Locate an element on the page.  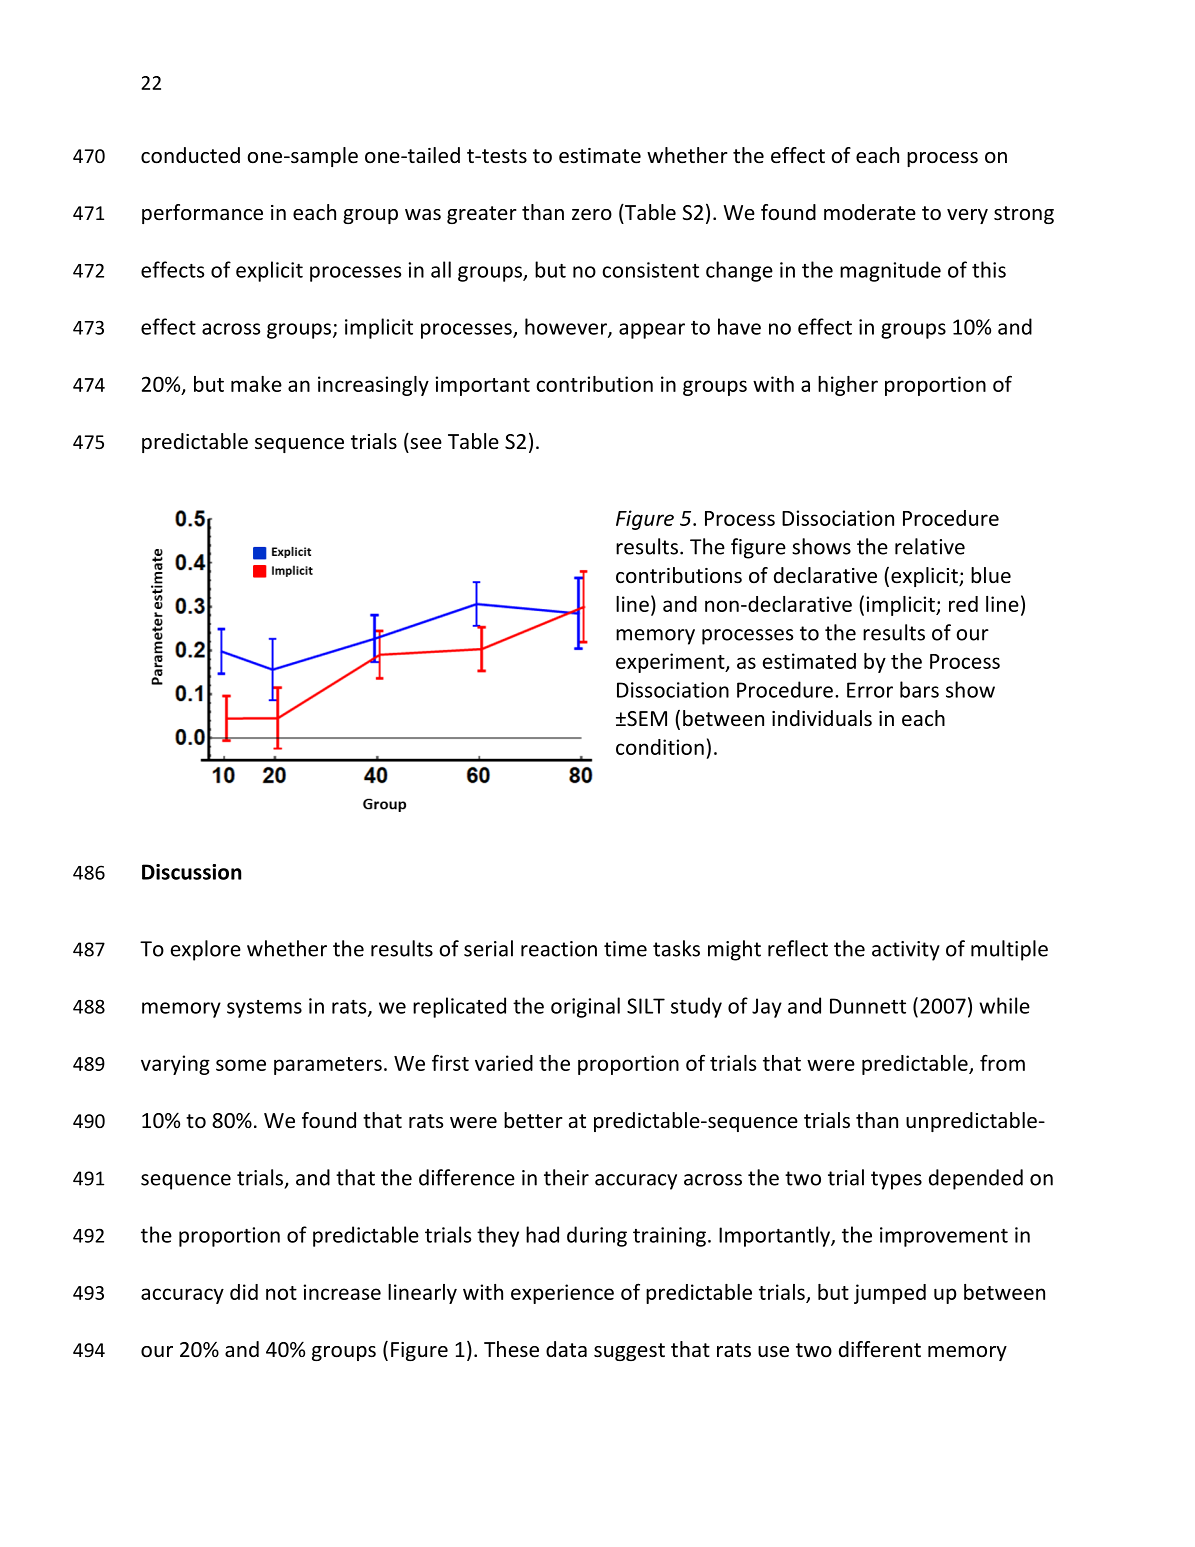
Discussion is located at coordinates (191, 872).
